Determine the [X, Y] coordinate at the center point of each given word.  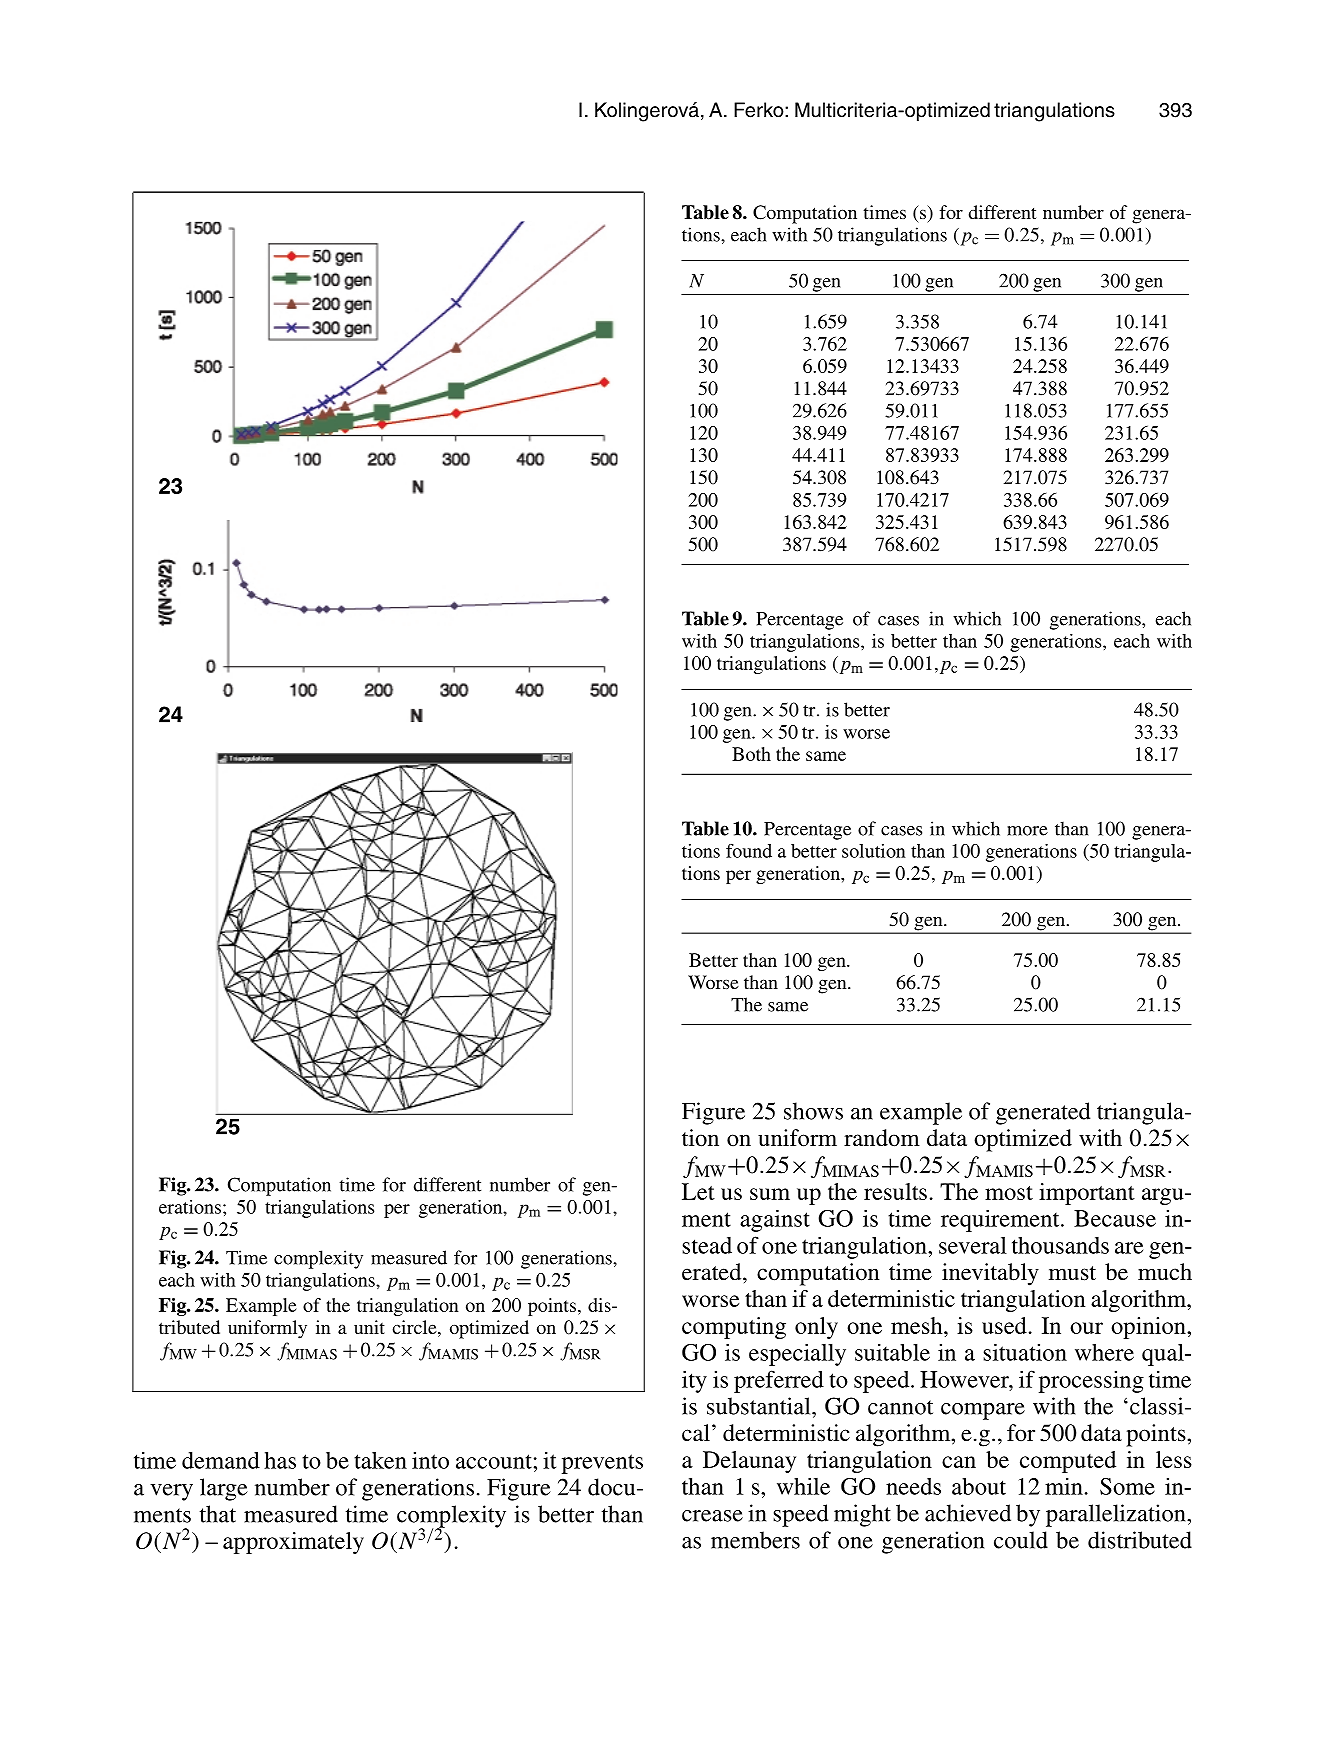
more [1027, 831]
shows [813, 1111]
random [882, 1138]
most [1009, 1193]
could [1021, 1540]
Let [698, 1191]
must [1072, 1273]
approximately [293, 1543]
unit [369, 1327]
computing [734, 1328]
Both [751, 754]
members [755, 1540]
